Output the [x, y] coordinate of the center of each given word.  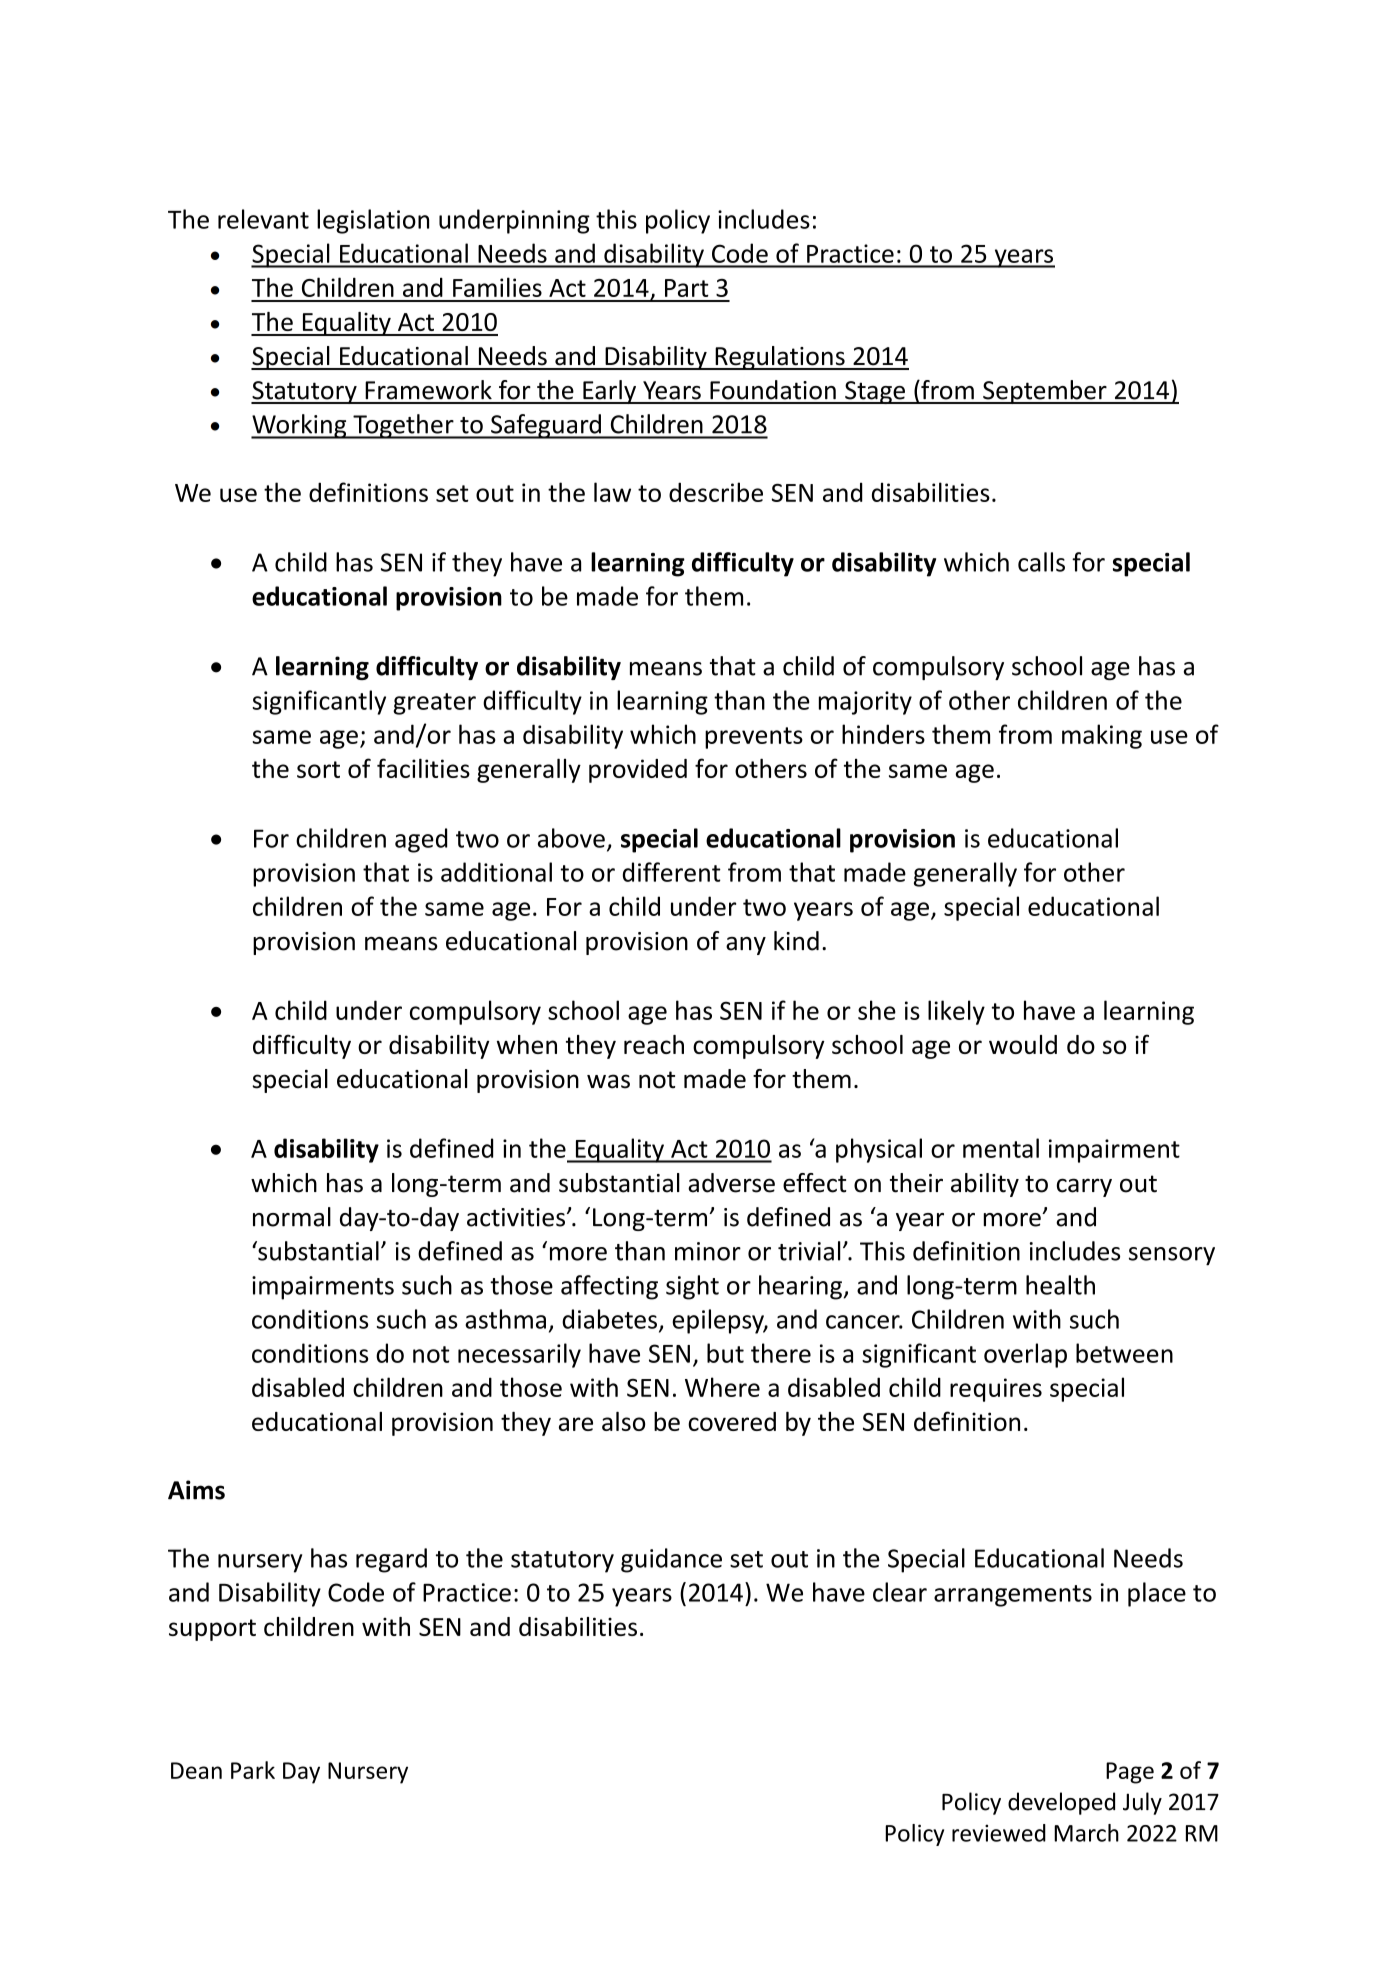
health [1060, 1285]
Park [253, 1770]
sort [318, 769]
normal [292, 1217]
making [1102, 736]
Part [687, 288]
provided [638, 771]
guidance [671, 1560]
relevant [263, 219]
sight [692, 1287]
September [1045, 392]
